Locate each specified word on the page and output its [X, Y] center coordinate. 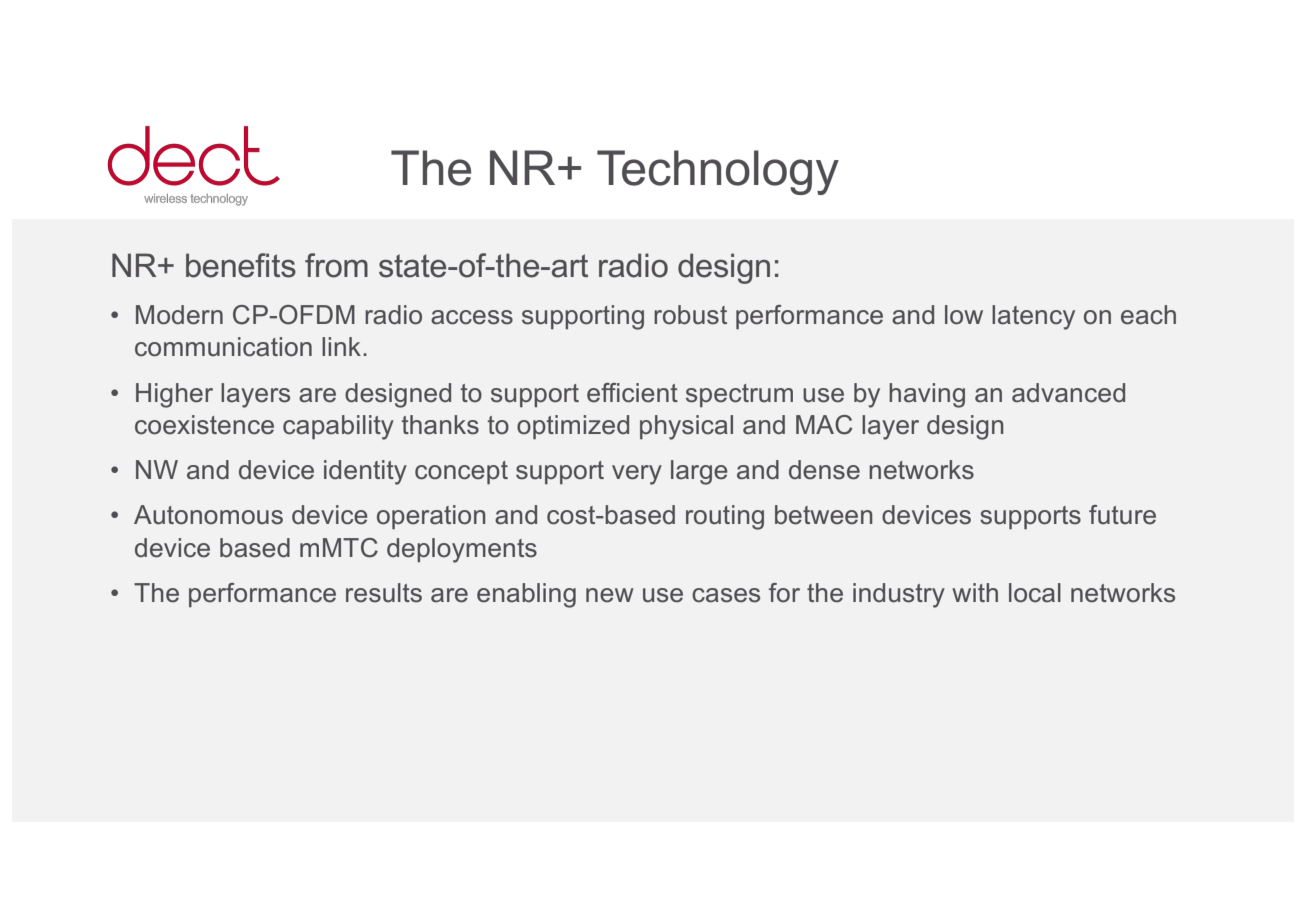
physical [686, 427]
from [336, 265]
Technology [718, 172]
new [610, 595]
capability [338, 427]
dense [824, 470]
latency [1033, 317]
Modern [179, 315]
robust [690, 315]
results [384, 593]
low [964, 315]
